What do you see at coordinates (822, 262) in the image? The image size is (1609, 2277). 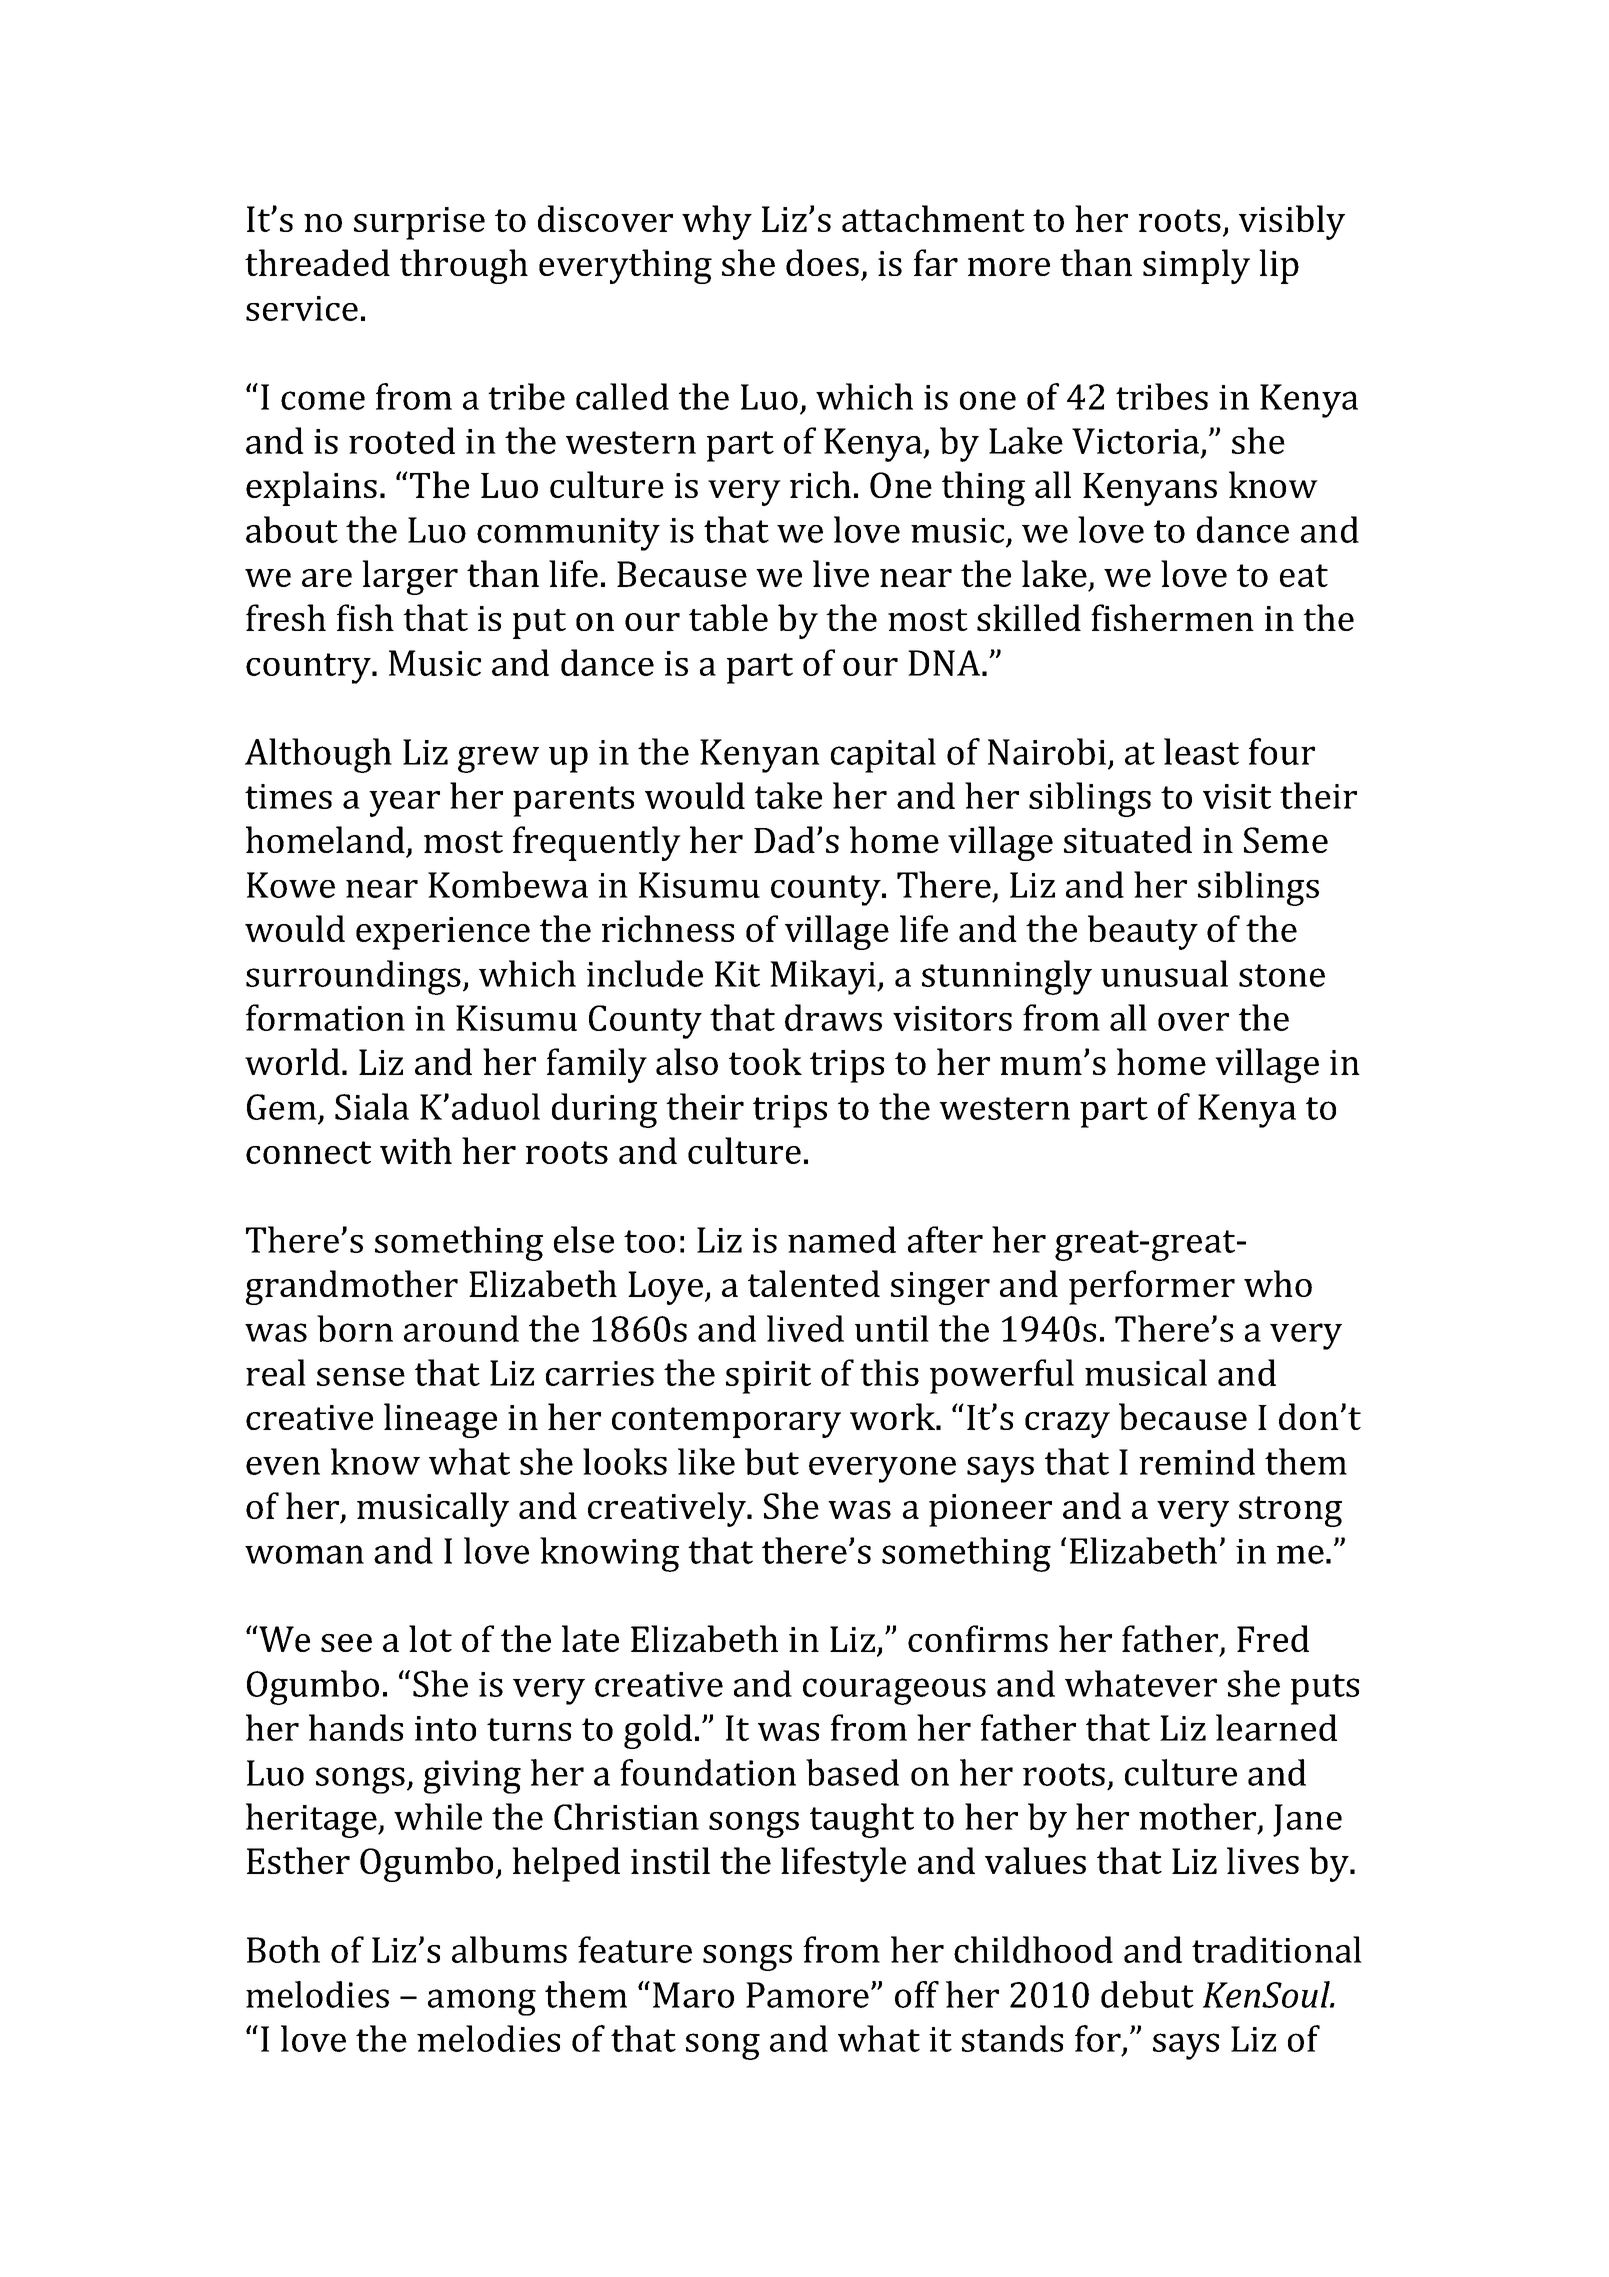 I see `does` at bounding box center [822, 262].
